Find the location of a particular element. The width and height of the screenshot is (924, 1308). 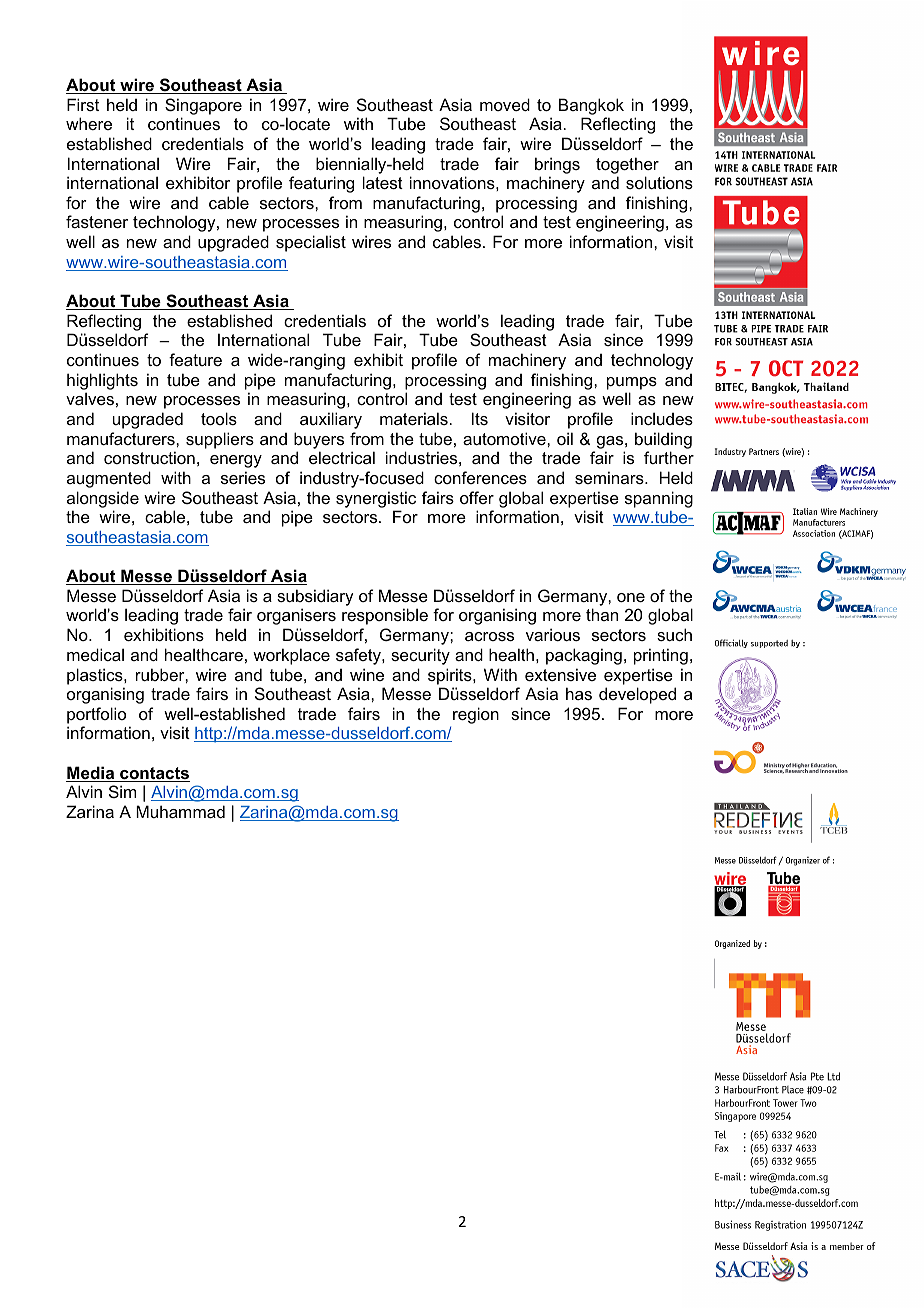

electrical is located at coordinates (342, 457).
